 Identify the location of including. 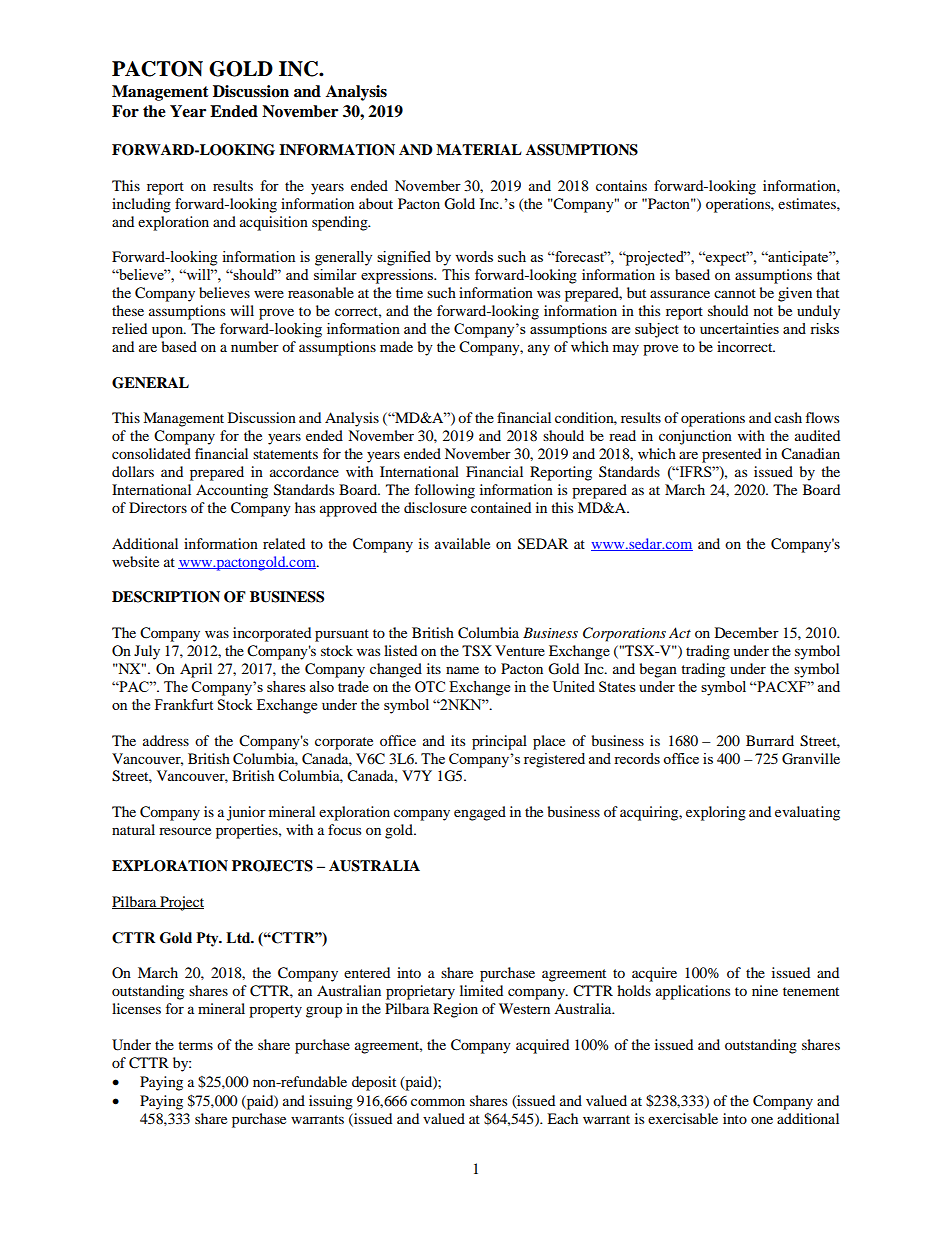
(141, 205).
